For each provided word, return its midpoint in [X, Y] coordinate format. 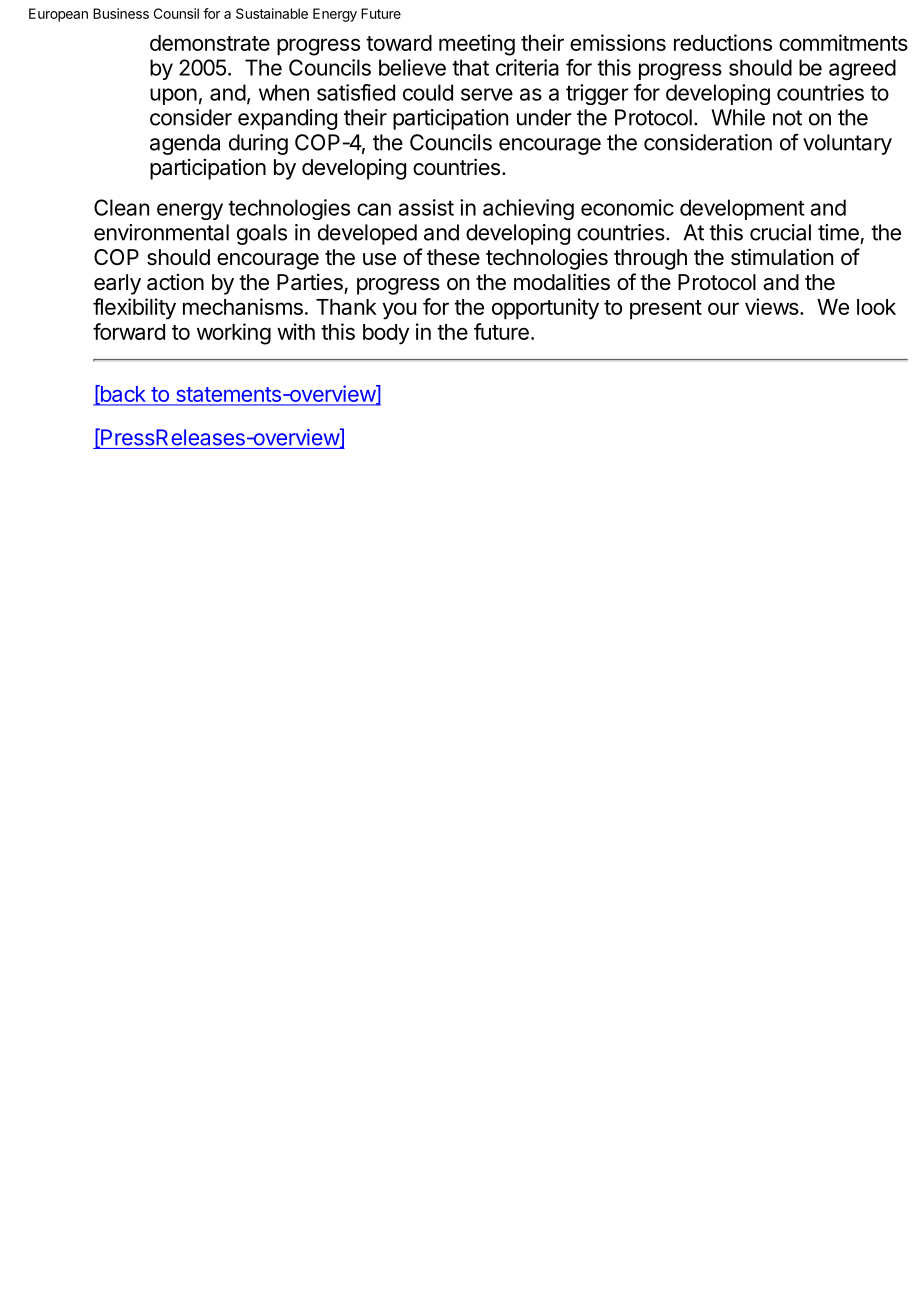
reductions [723, 42]
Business [121, 13]
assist [426, 207]
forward [129, 331]
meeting [477, 45]
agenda [185, 144]
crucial [780, 232]
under [544, 117]
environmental [161, 232]
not [787, 118]
